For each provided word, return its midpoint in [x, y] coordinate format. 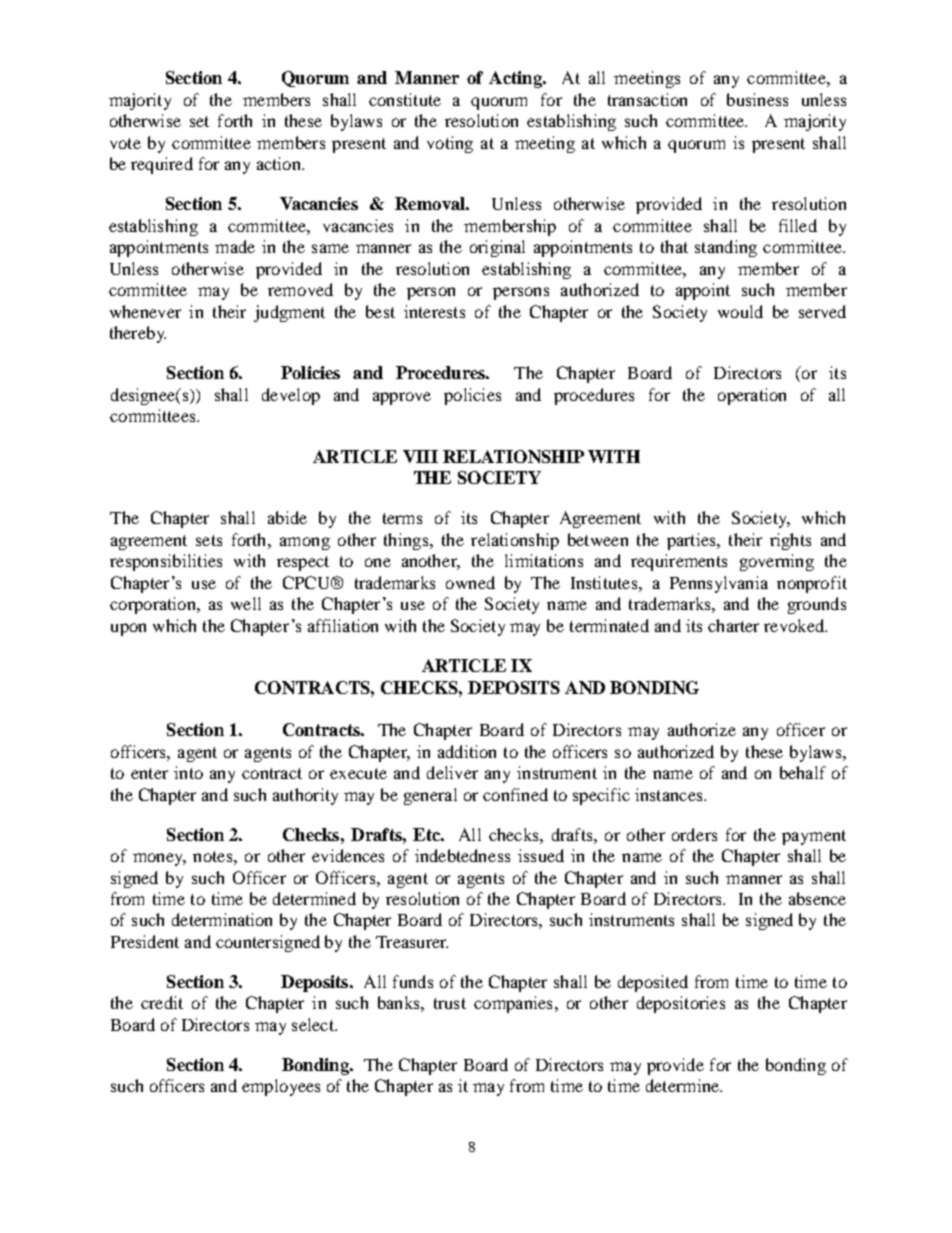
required [162, 165]
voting [450, 144]
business [757, 99]
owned [470, 582]
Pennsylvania [719, 584]
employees [281, 1087]
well [246, 603]
